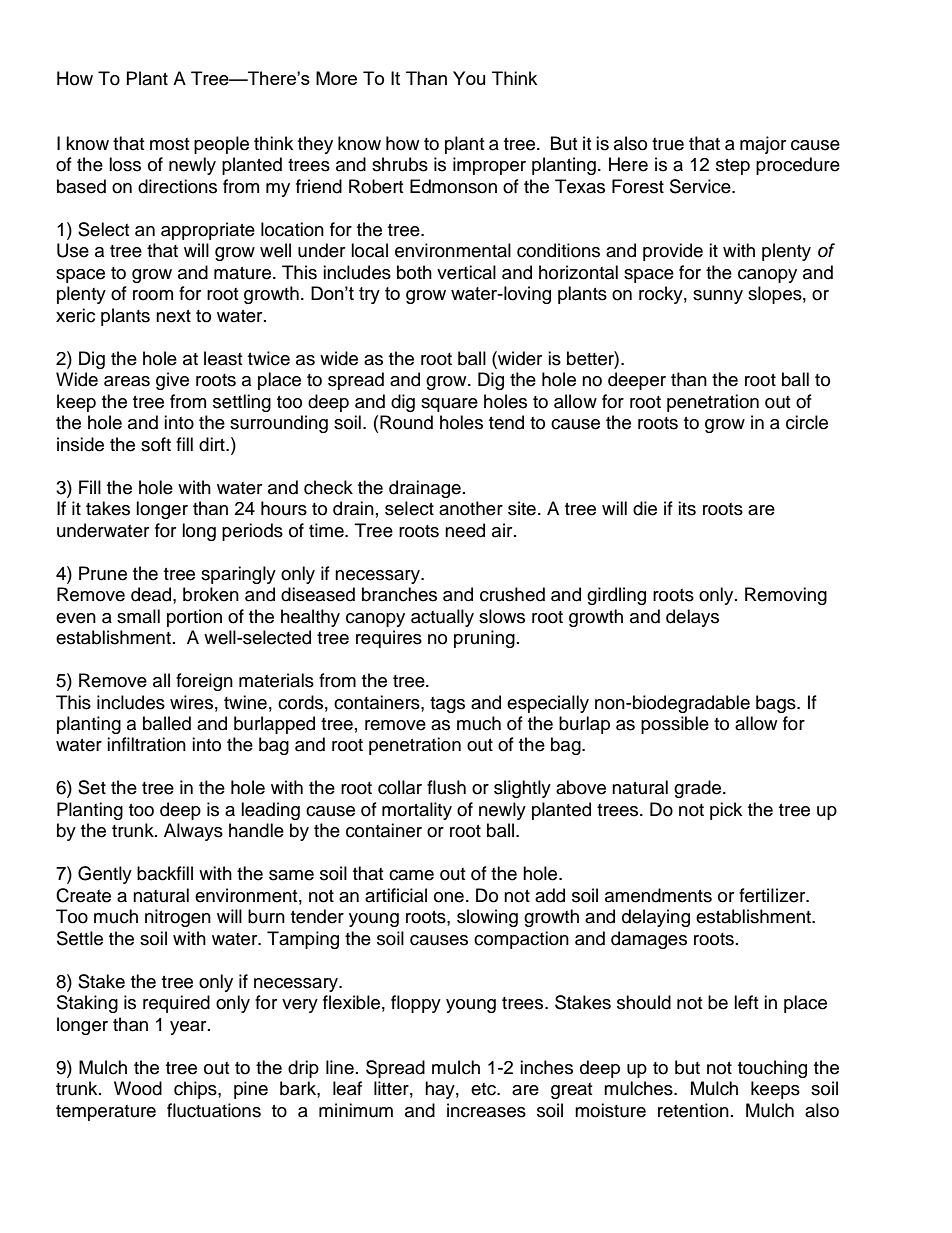  What do you see at coordinates (692, 618) in the page?
I see `delays` at bounding box center [692, 618].
